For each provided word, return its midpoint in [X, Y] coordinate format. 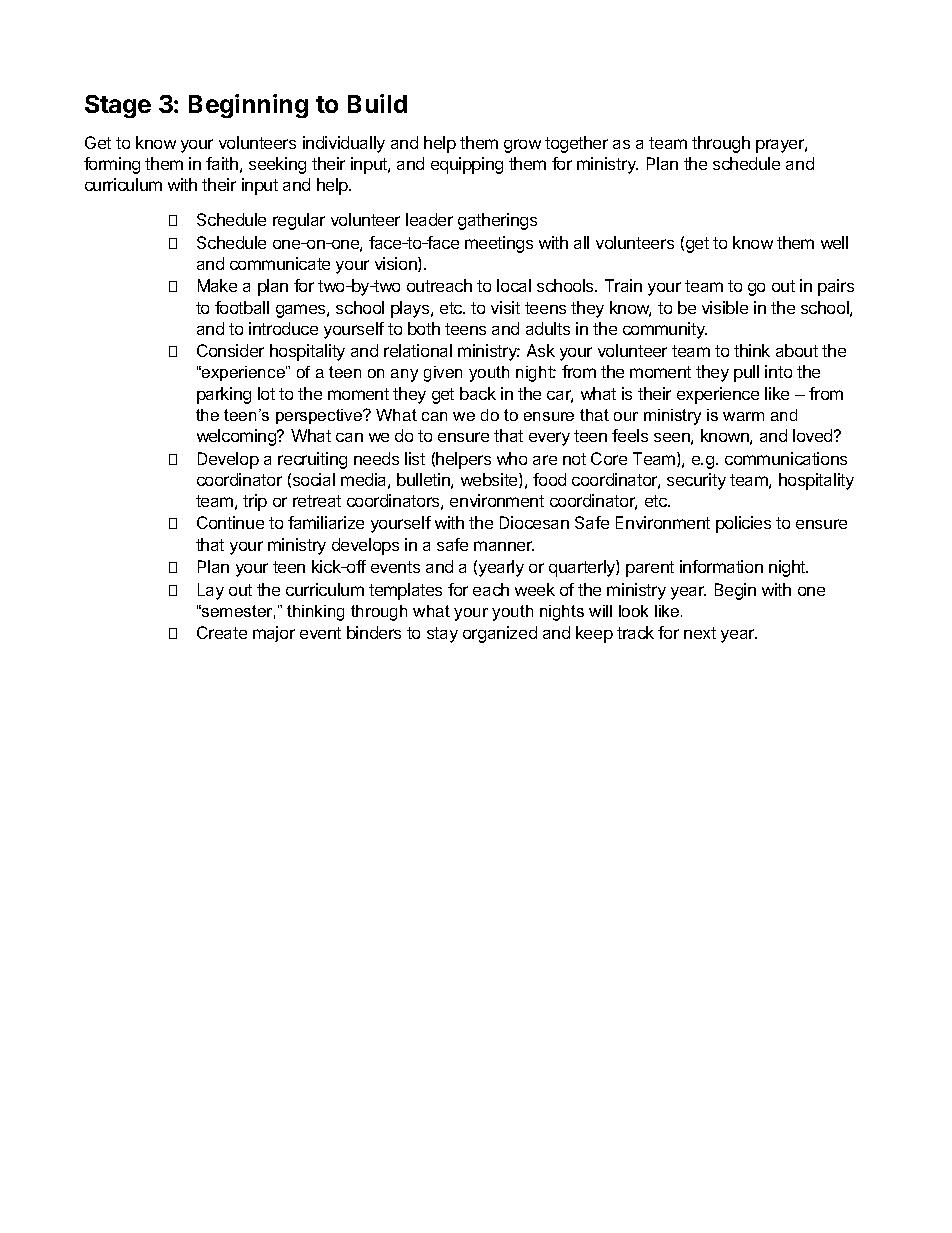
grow [522, 146]
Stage [118, 106]
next [700, 633]
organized [500, 634]
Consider [230, 350]
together [576, 144]
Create [222, 632]
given [443, 374]
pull [746, 373]
